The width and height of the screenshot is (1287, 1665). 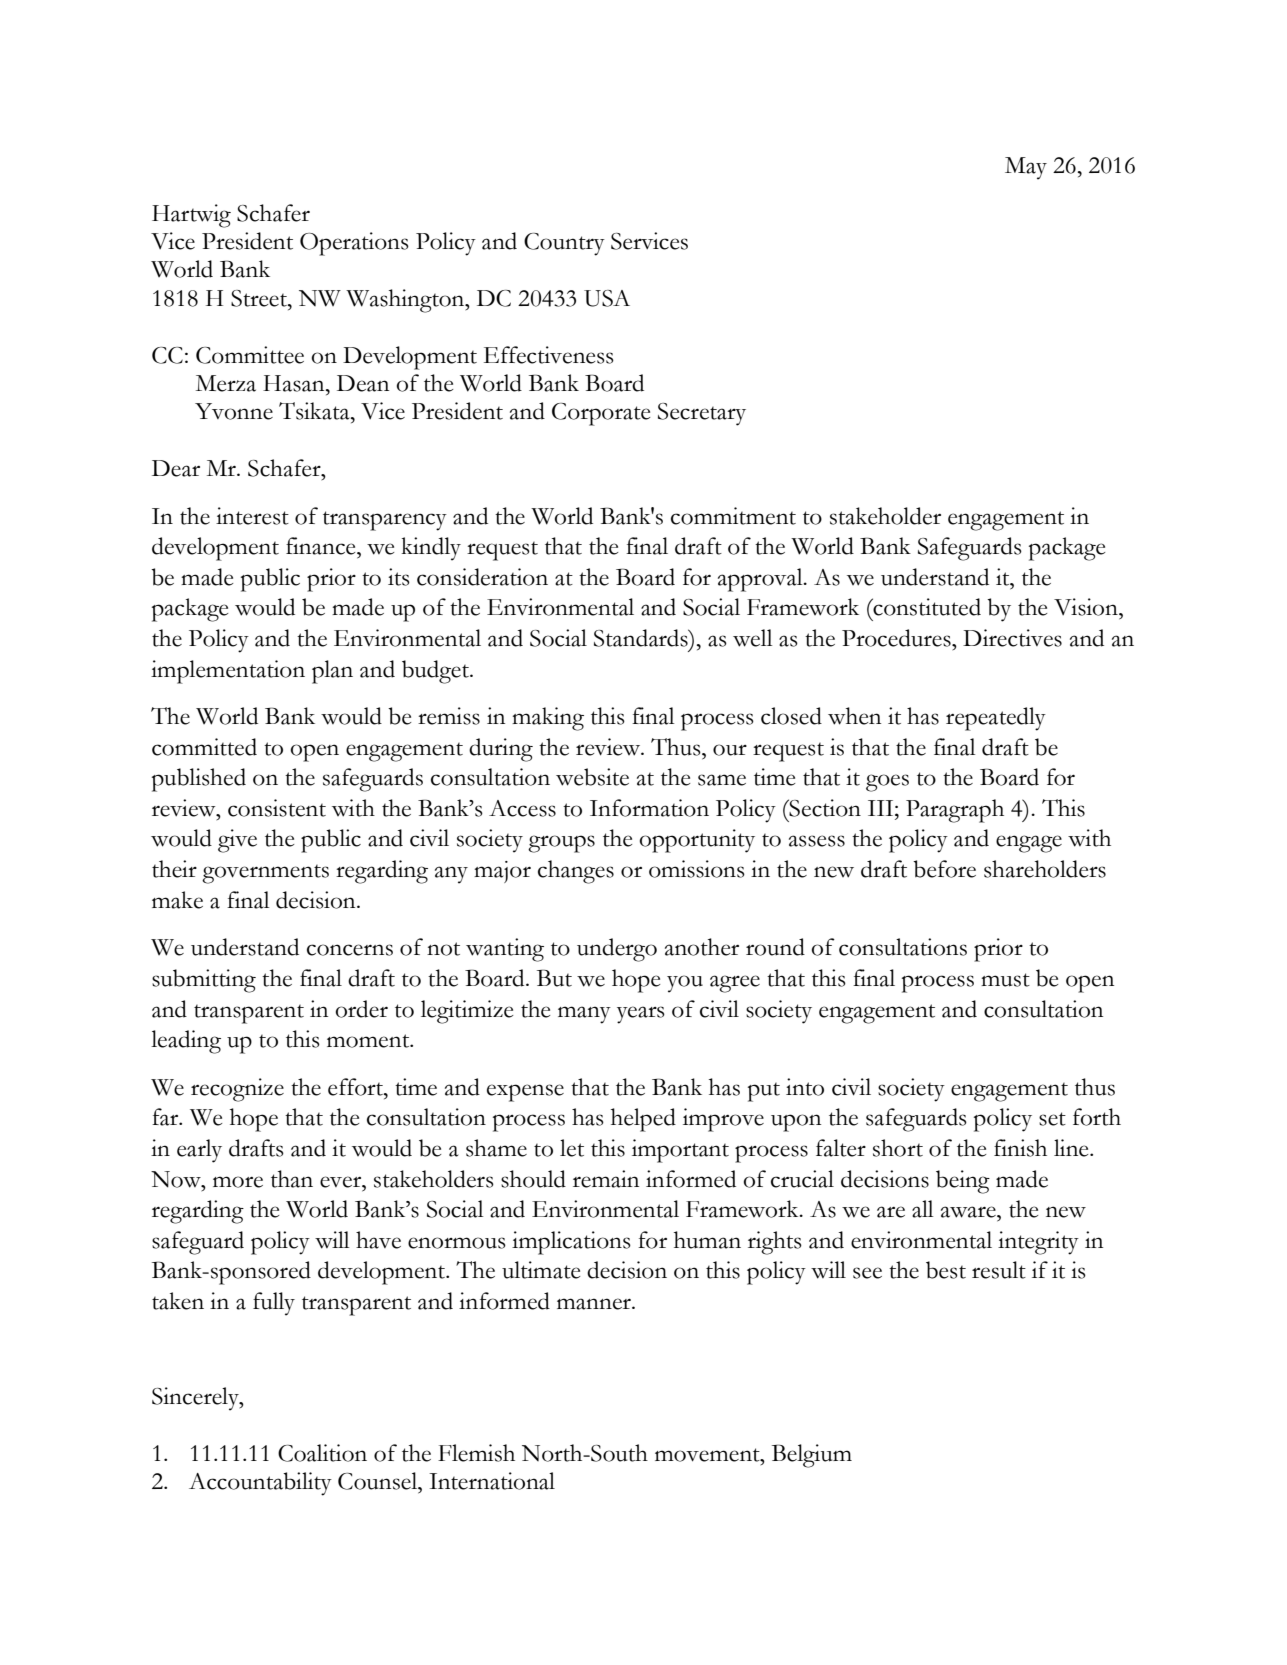 I want to click on Hartwig, so click(x=191, y=216).
